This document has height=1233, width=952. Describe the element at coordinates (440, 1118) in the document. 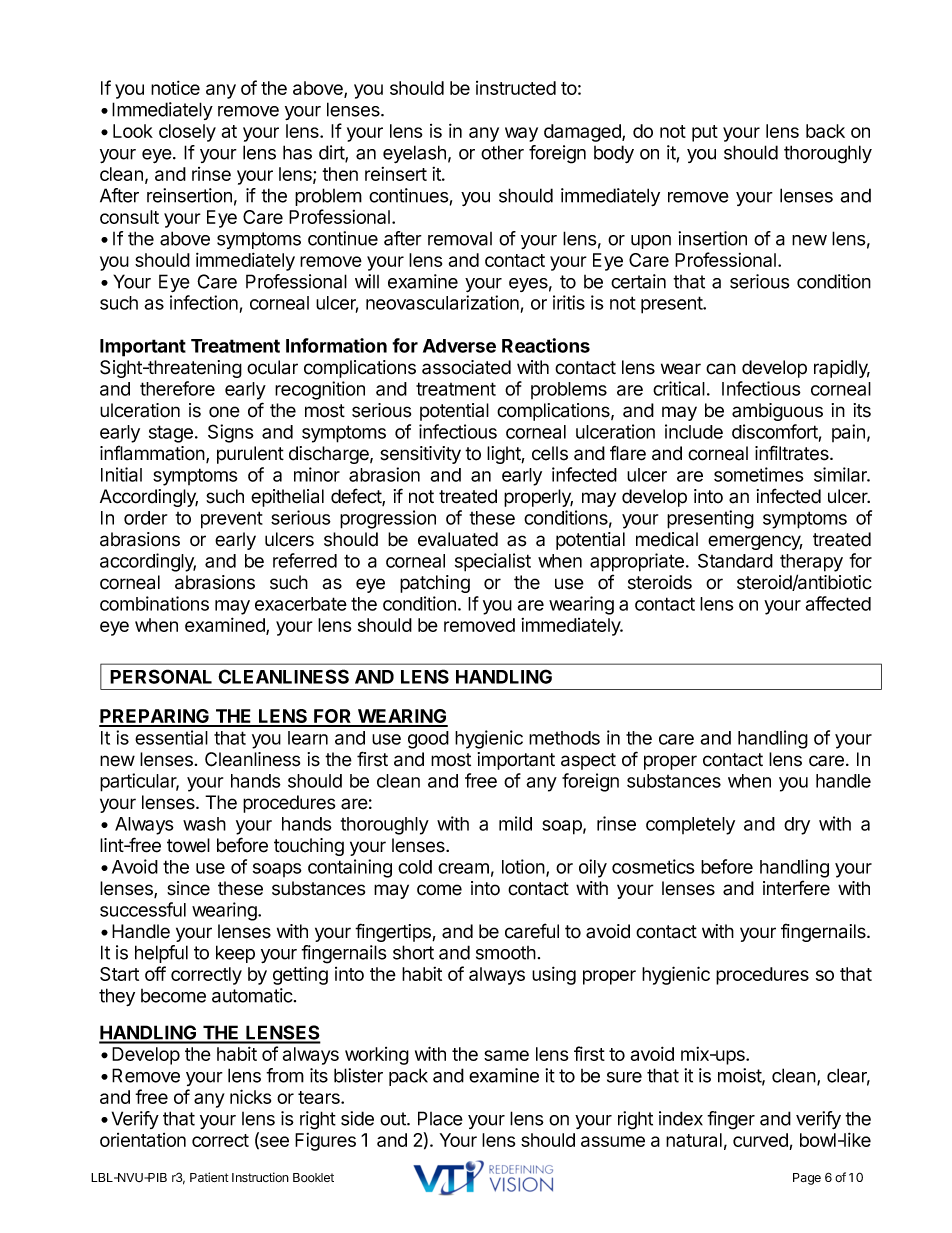

I see `Place` at that location.
